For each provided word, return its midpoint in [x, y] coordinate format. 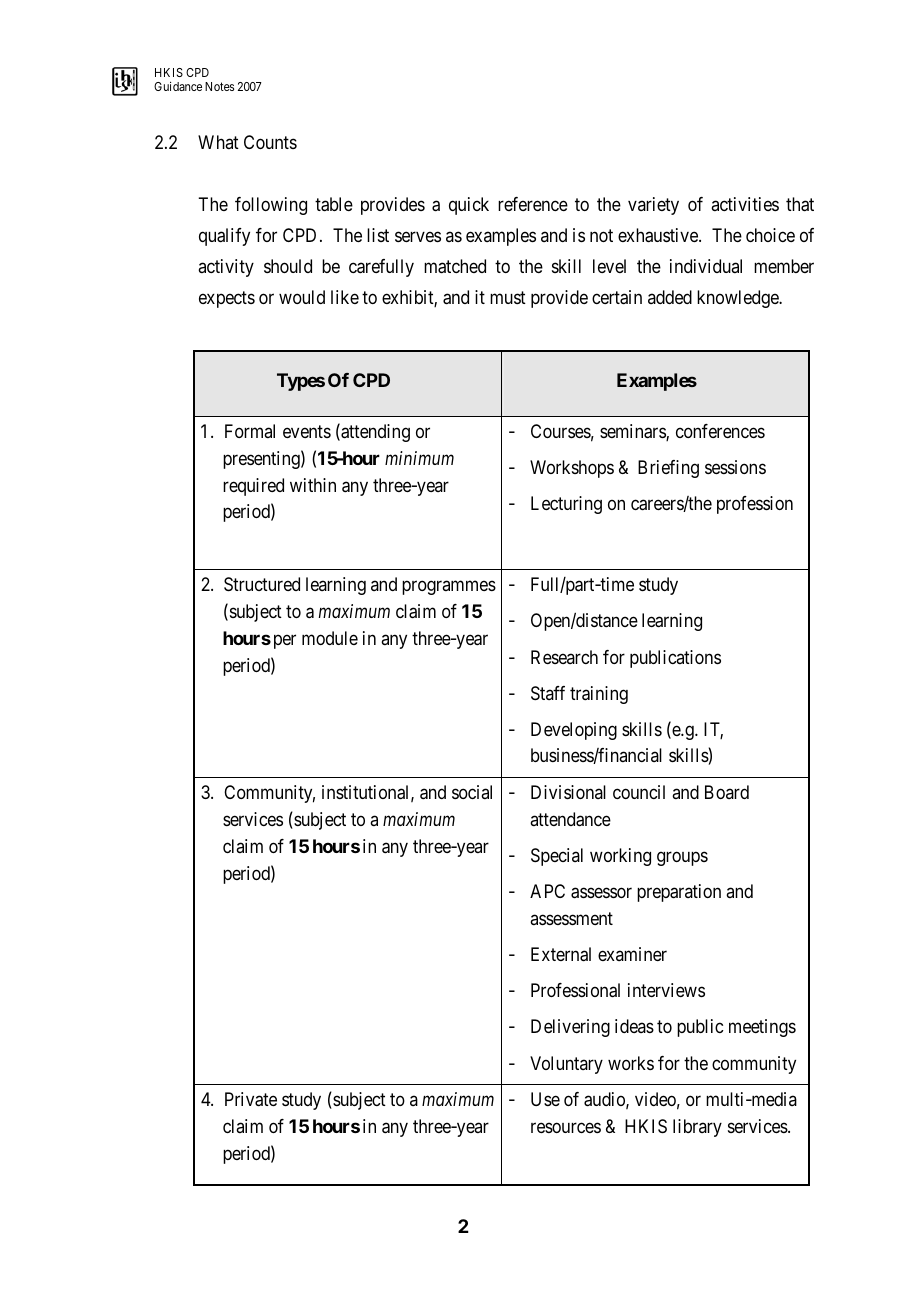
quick [469, 206]
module [330, 638]
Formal [250, 431]
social [472, 792]
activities [745, 204]
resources [566, 1128]
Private [251, 1099]
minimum [419, 458]
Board [727, 792]
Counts [270, 142]
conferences [720, 431]
